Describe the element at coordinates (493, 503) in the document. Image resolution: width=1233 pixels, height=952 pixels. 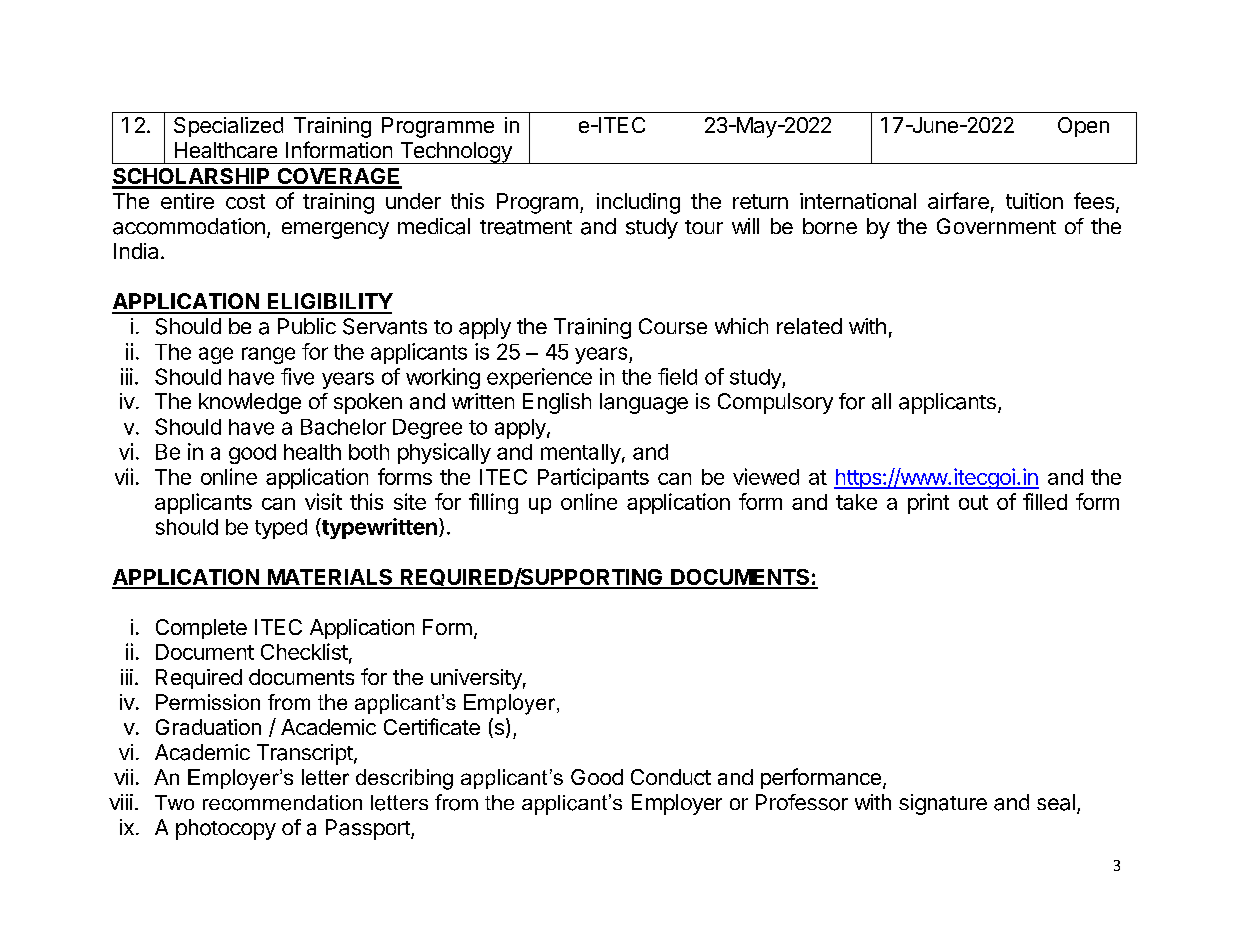
I see `filling` at that location.
